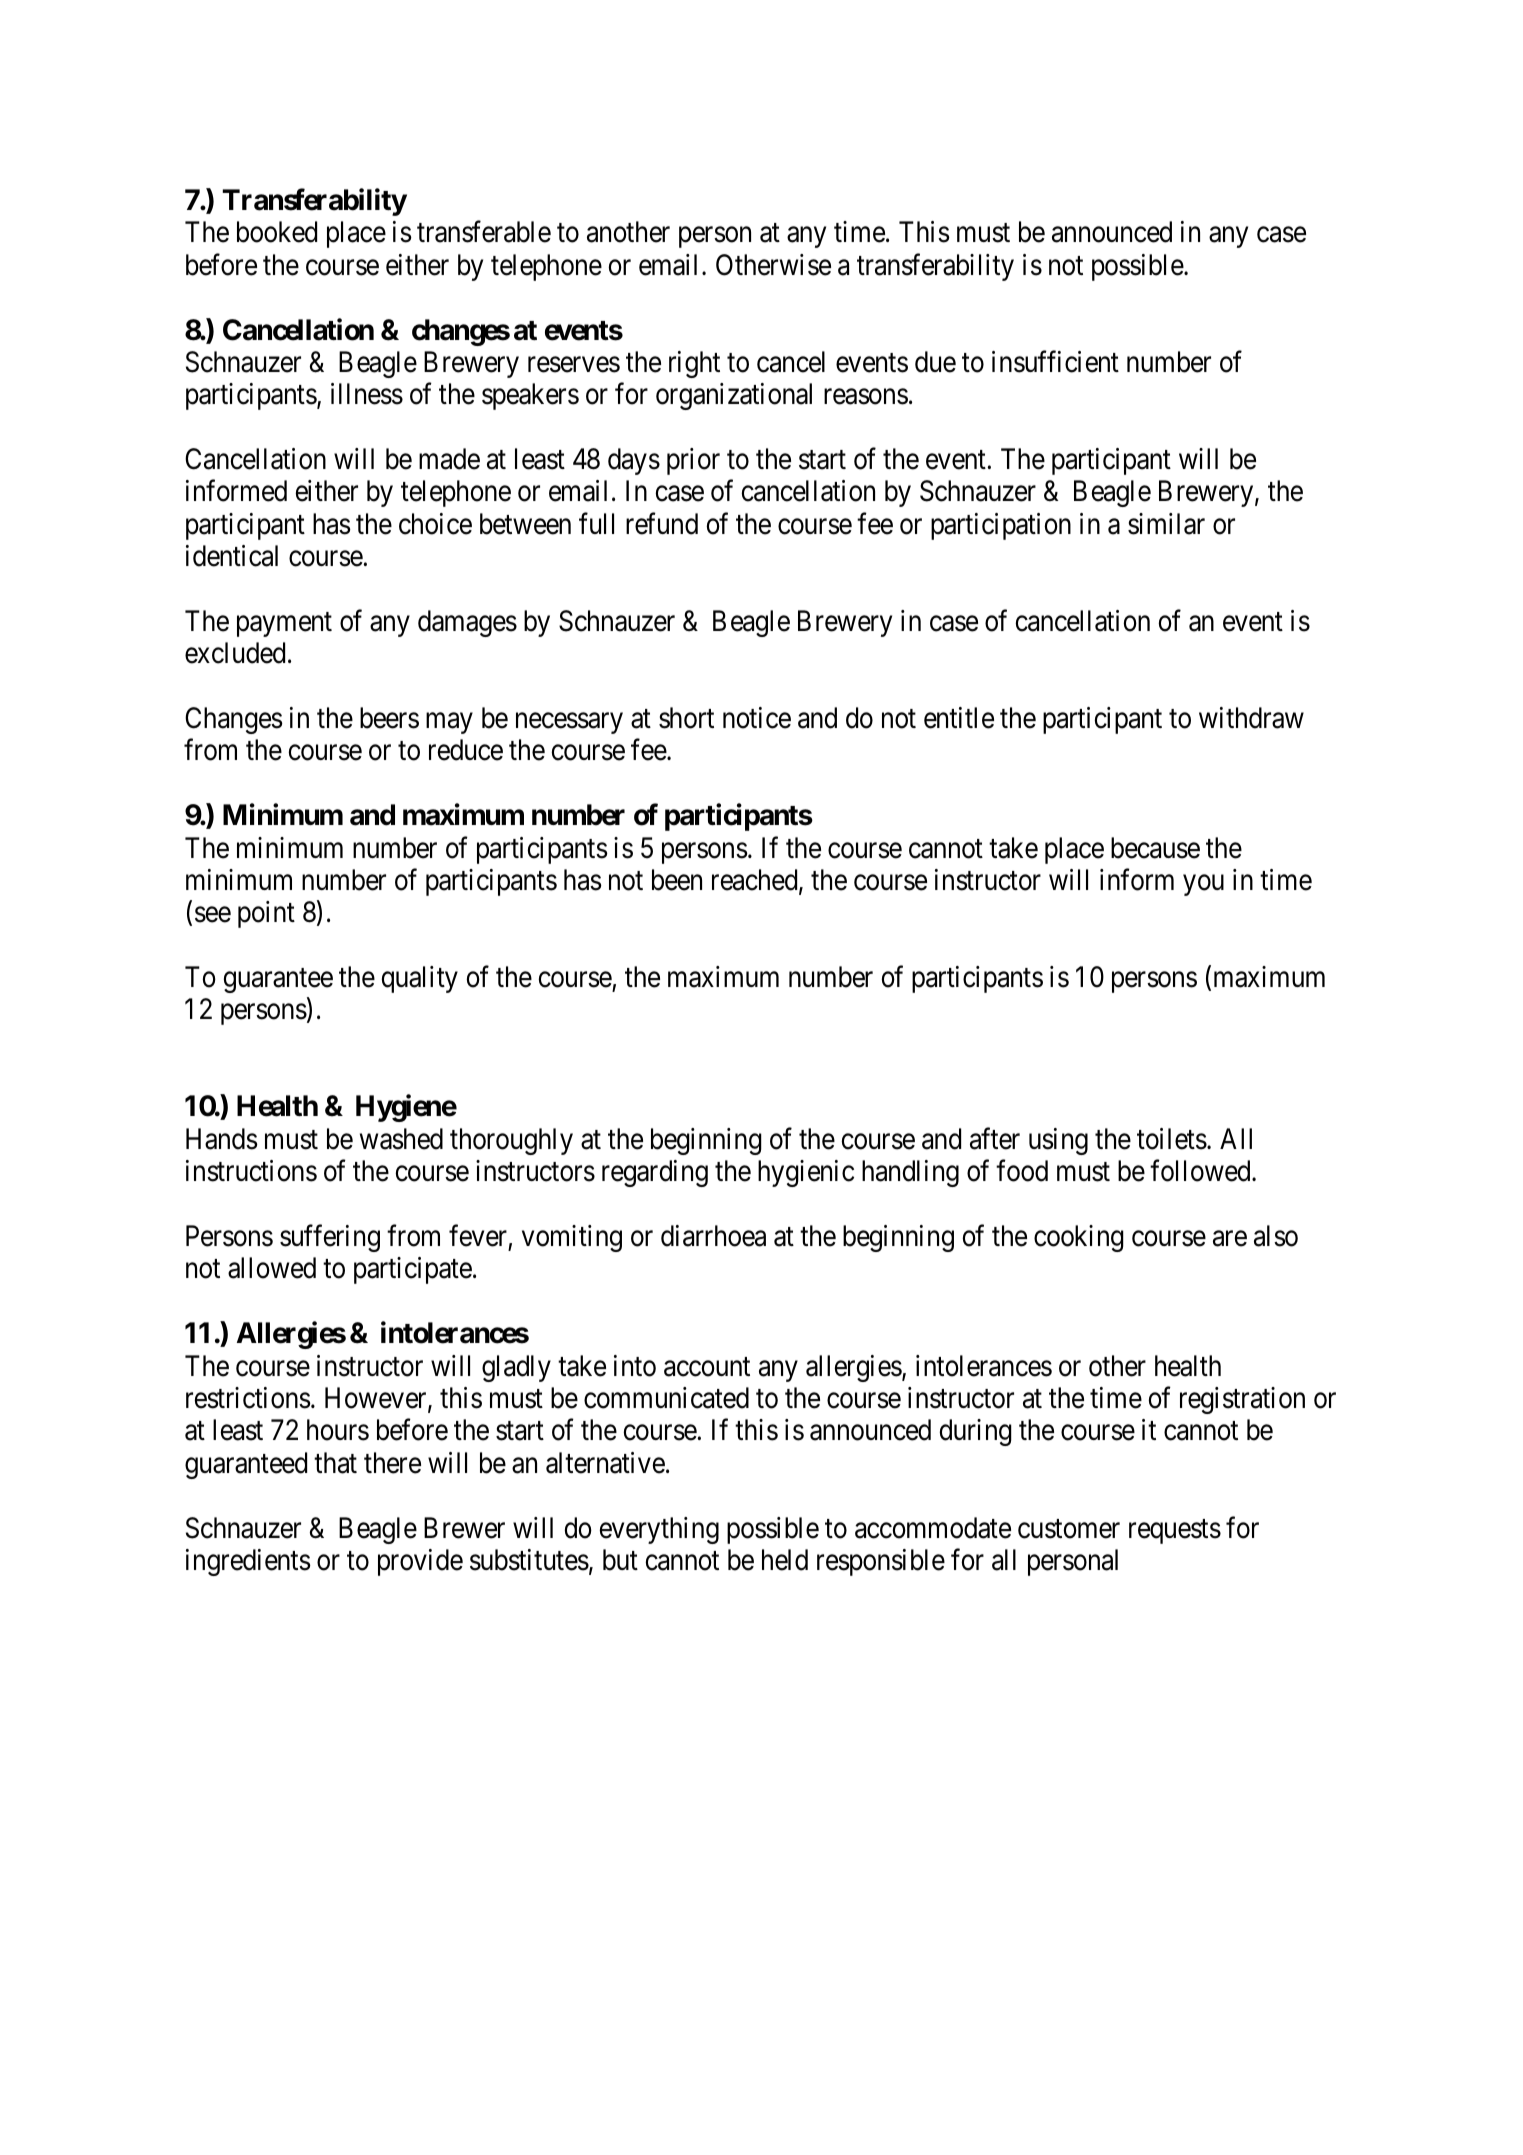  I want to click on held, so click(785, 1560).
